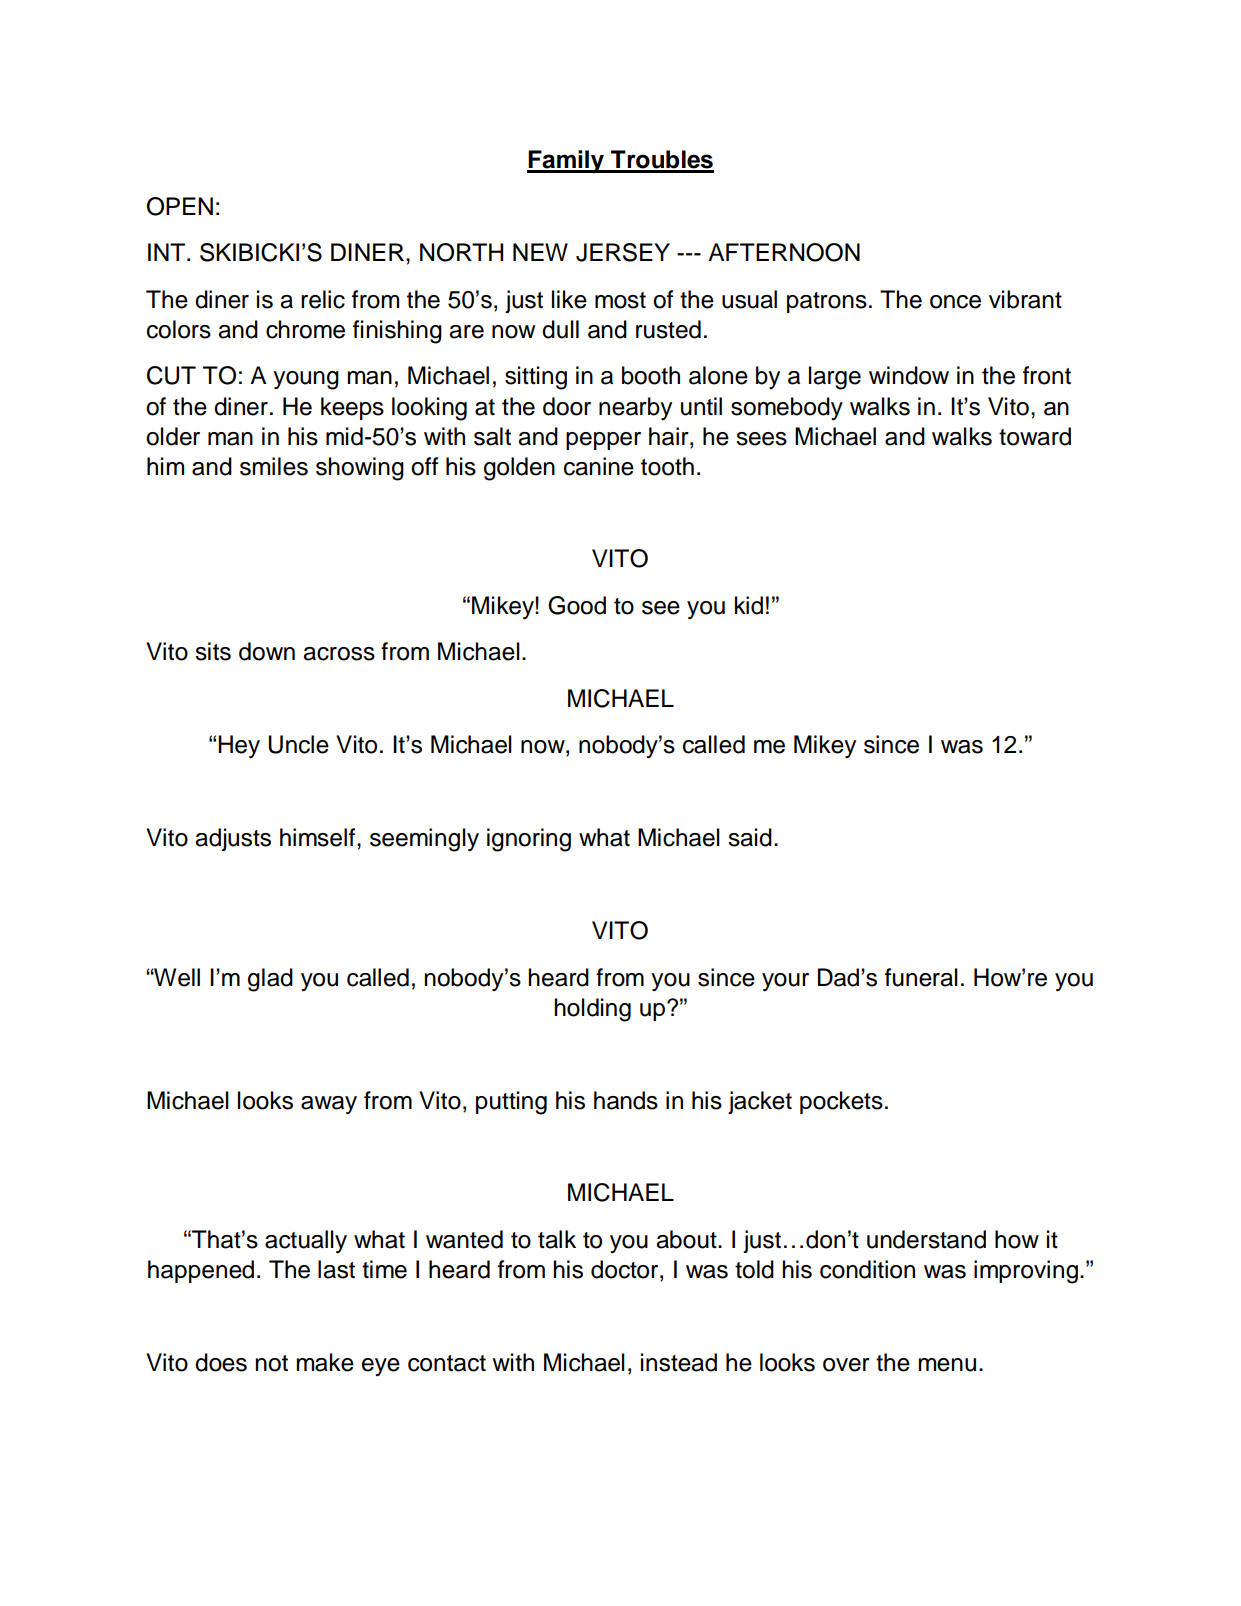 This image has width=1241, height=1606. Describe the element at coordinates (679, 1362) in the image. I see `instead` at that location.
